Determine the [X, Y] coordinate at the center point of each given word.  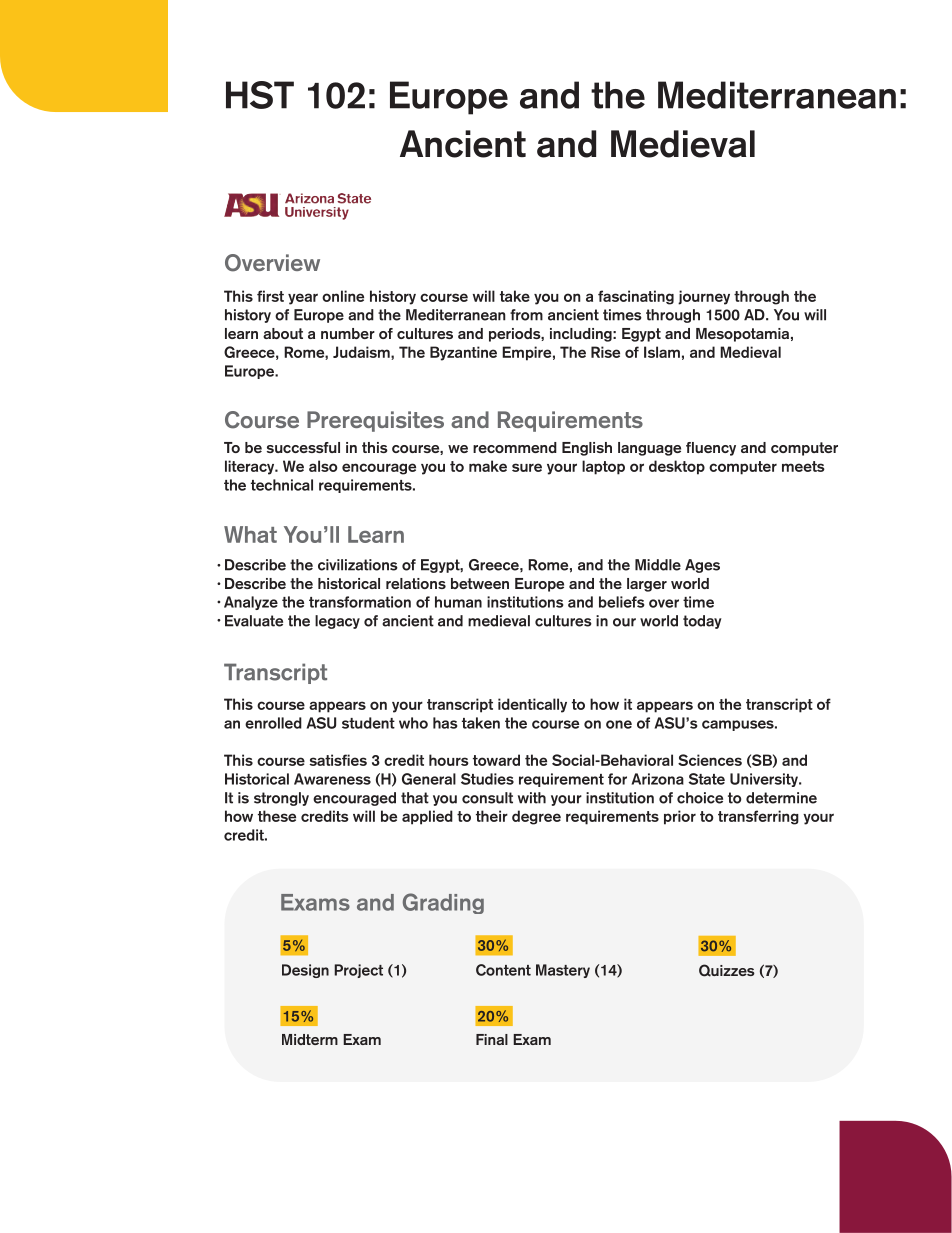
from [526, 315]
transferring [758, 817]
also [323, 466]
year [303, 299]
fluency [711, 449]
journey [704, 297]
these [277, 816]
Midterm [310, 1039]
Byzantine [463, 353]
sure [527, 467]
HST [260, 95]
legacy [337, 622]
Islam [662, 352]
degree [536, 817]
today [702, 622]
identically [532, 705]
